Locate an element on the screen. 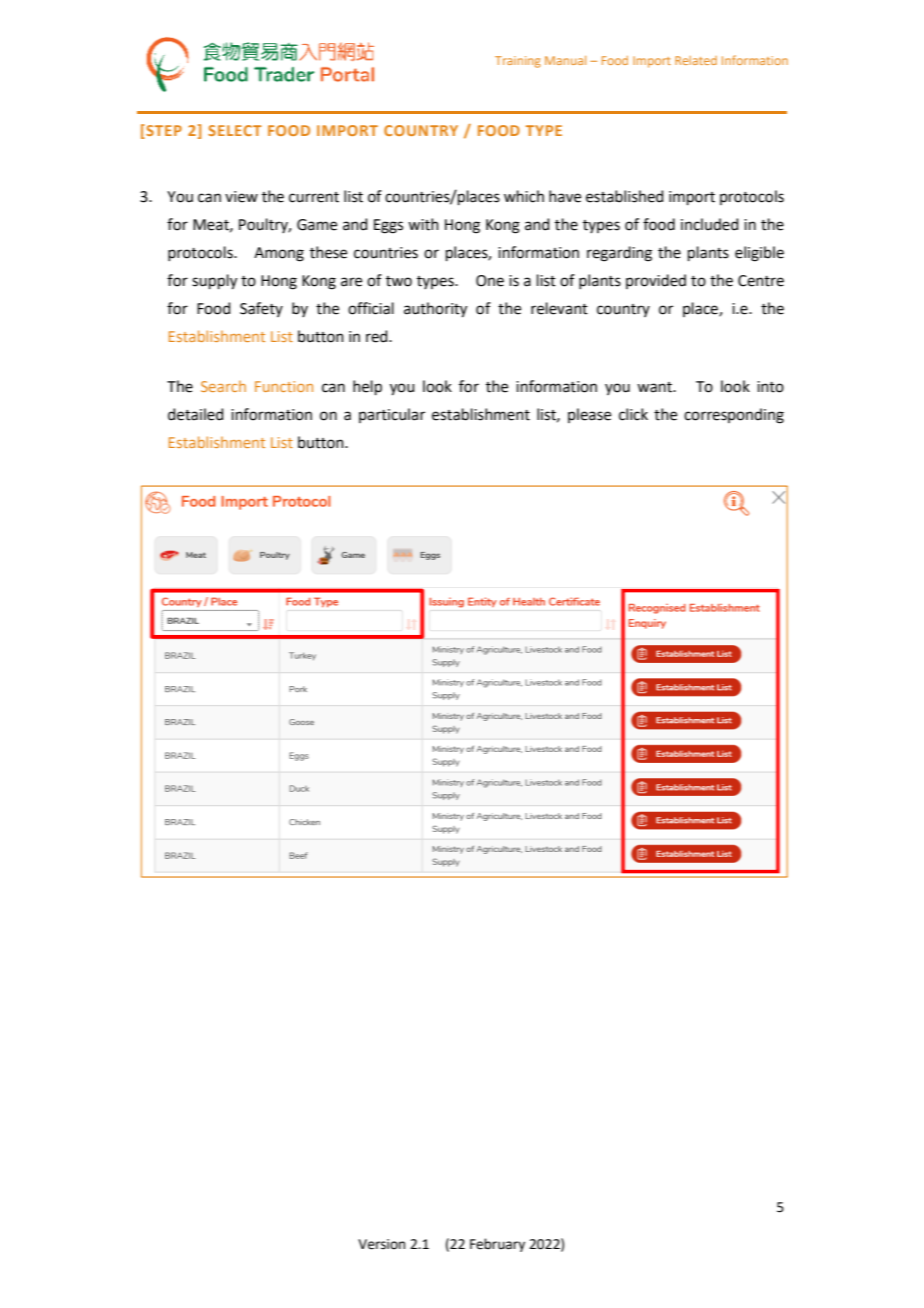 This screenshot has width=924, height=1308. corresponding is located at coordinates (734, 416).
